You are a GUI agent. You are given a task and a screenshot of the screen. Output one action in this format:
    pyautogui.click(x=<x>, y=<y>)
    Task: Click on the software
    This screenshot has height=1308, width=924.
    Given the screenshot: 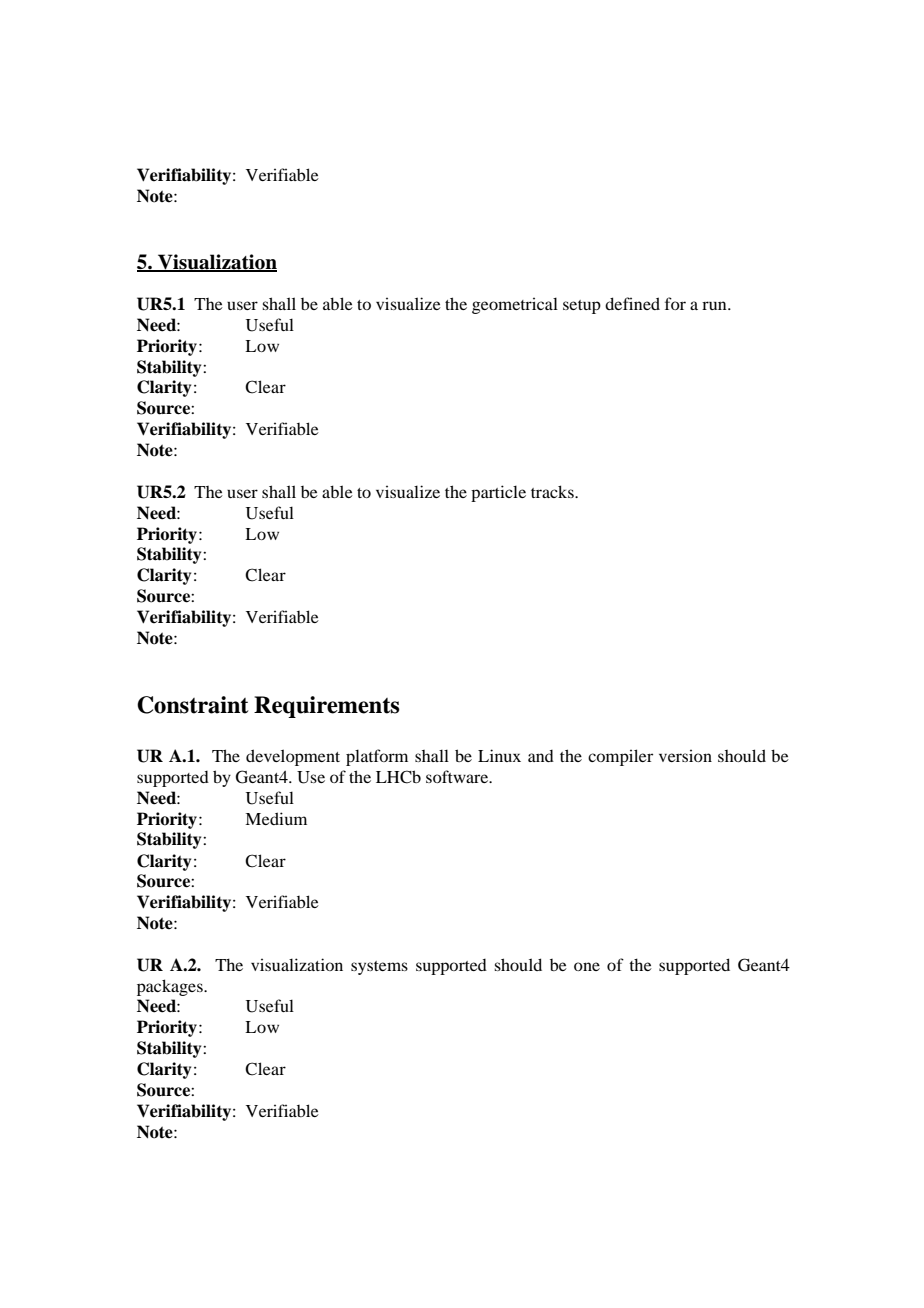 What is the action you would take?
    pyautogui.click(x=458, y=776)
